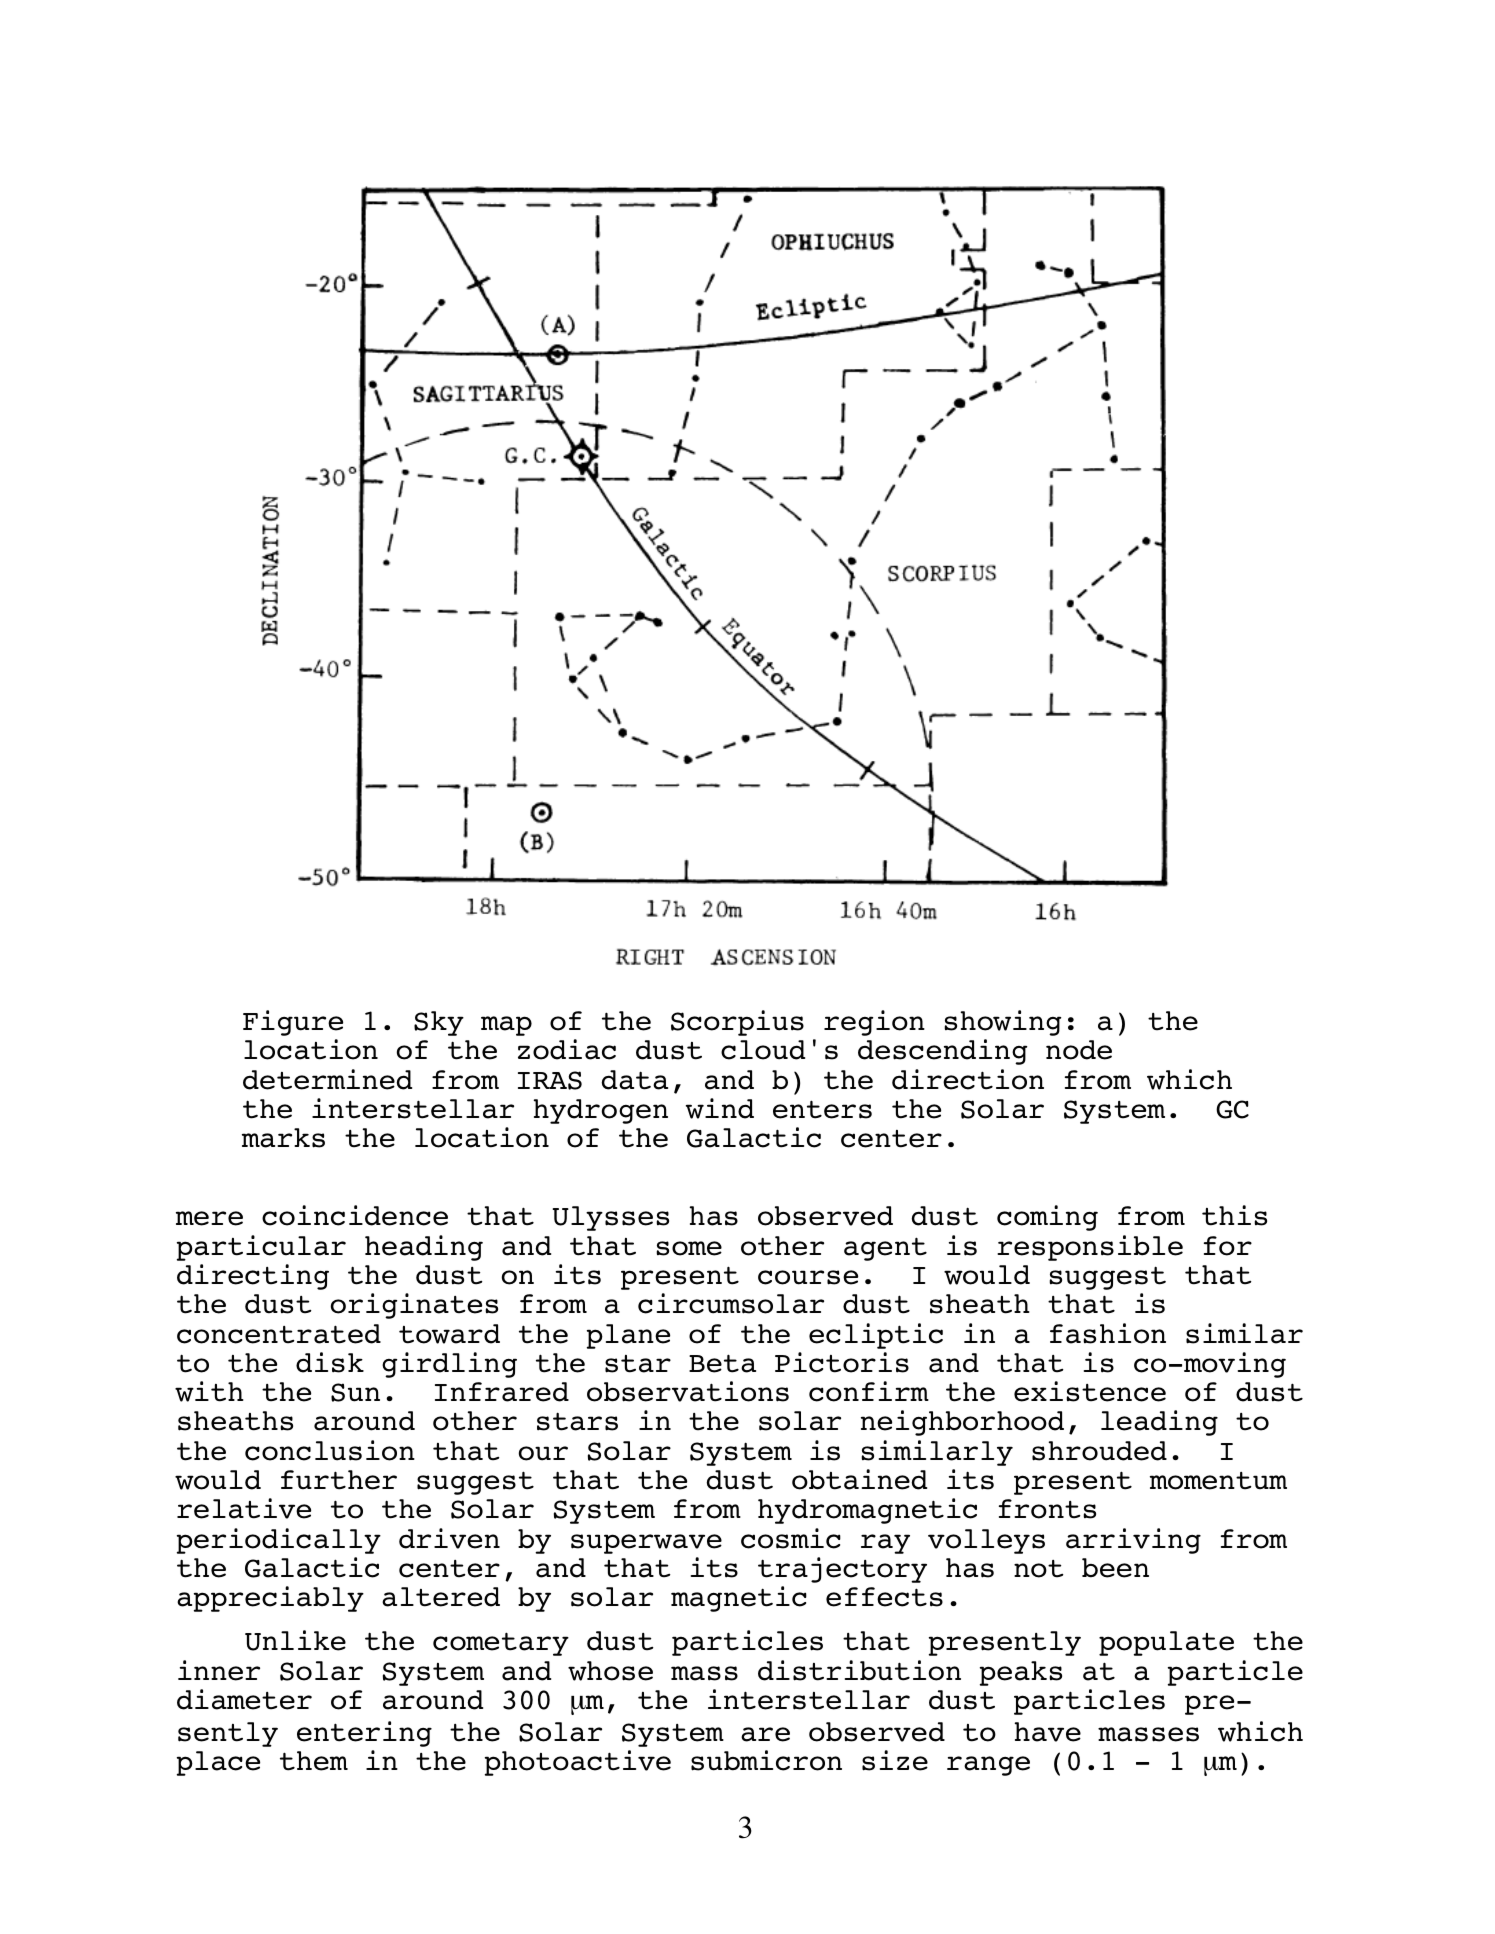 This screenshot has height=1934, width=1495. I want to click on coming, so click(1047, 1218).
